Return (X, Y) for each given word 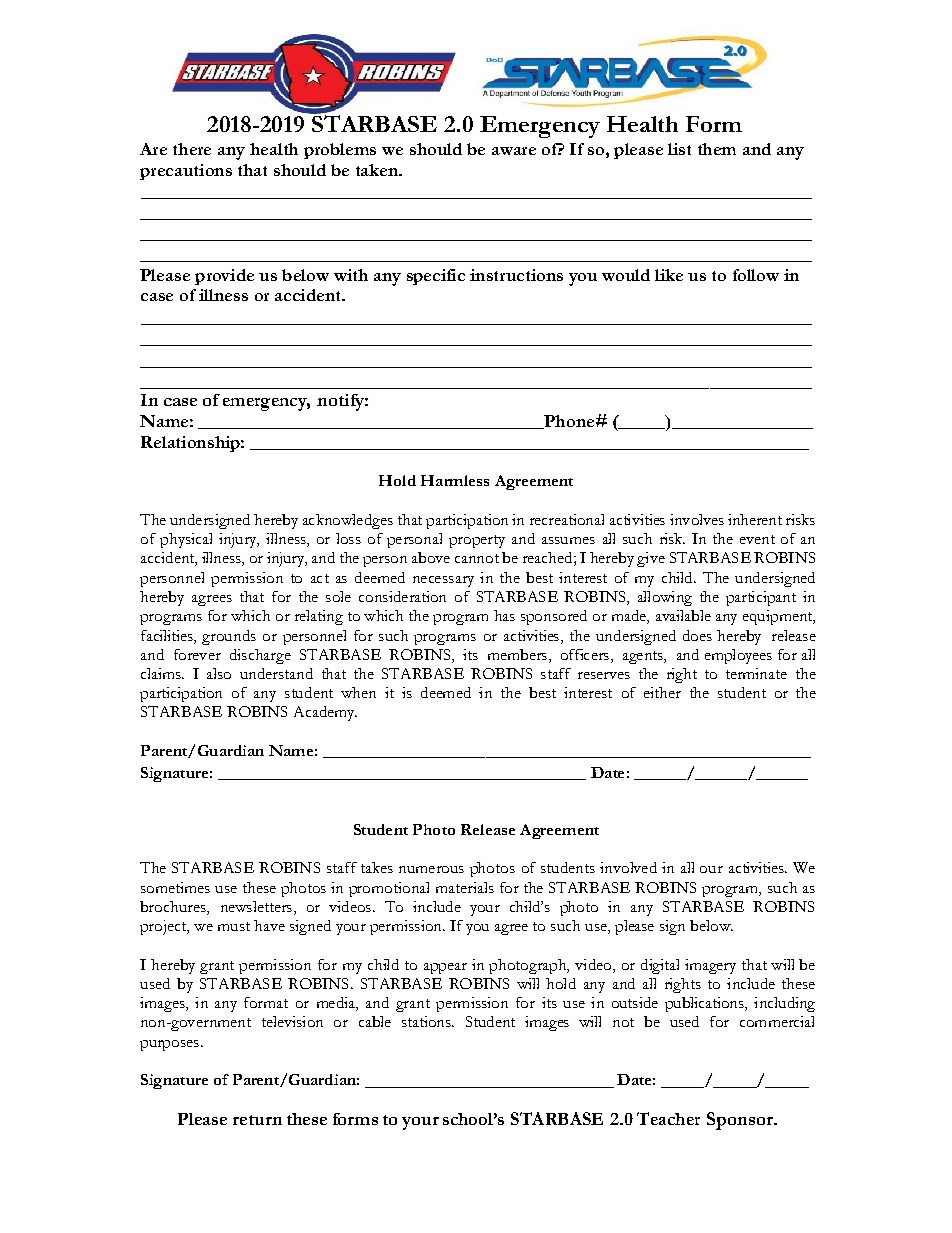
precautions (186, 172)
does (697, 635)
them (717, 149)
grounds (229, 637)
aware (514, 151)
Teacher (668, 1118)
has (504, 615)
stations (427, 1021)
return (257, 1120)
